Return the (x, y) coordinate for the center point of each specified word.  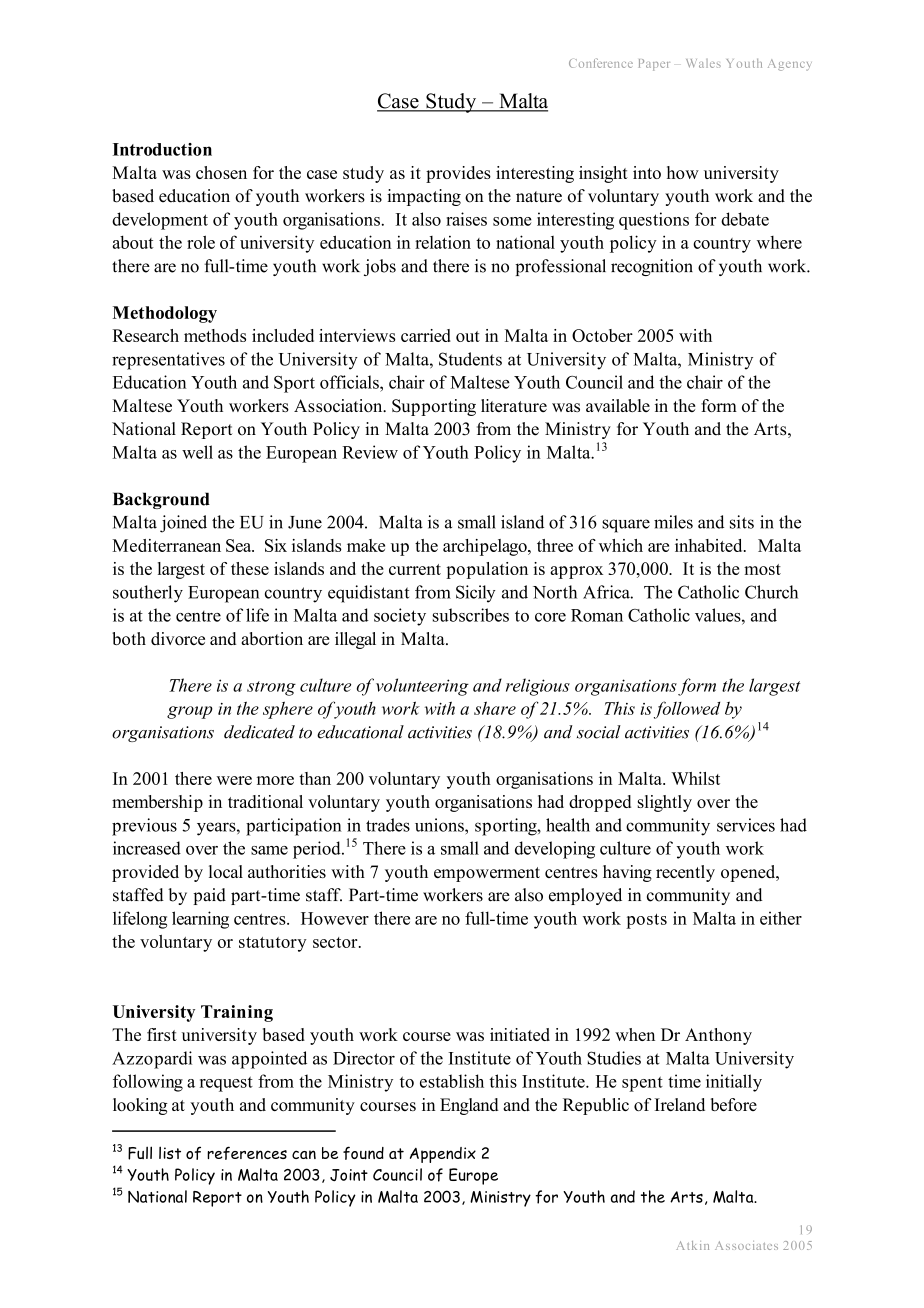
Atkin (692, 1245)
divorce (178, 638)
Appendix (443, 1155)
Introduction (162, 149)
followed (687, 710)
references (247, 1153)
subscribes (471, 615)
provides (458, 174)
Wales (703, 63)
